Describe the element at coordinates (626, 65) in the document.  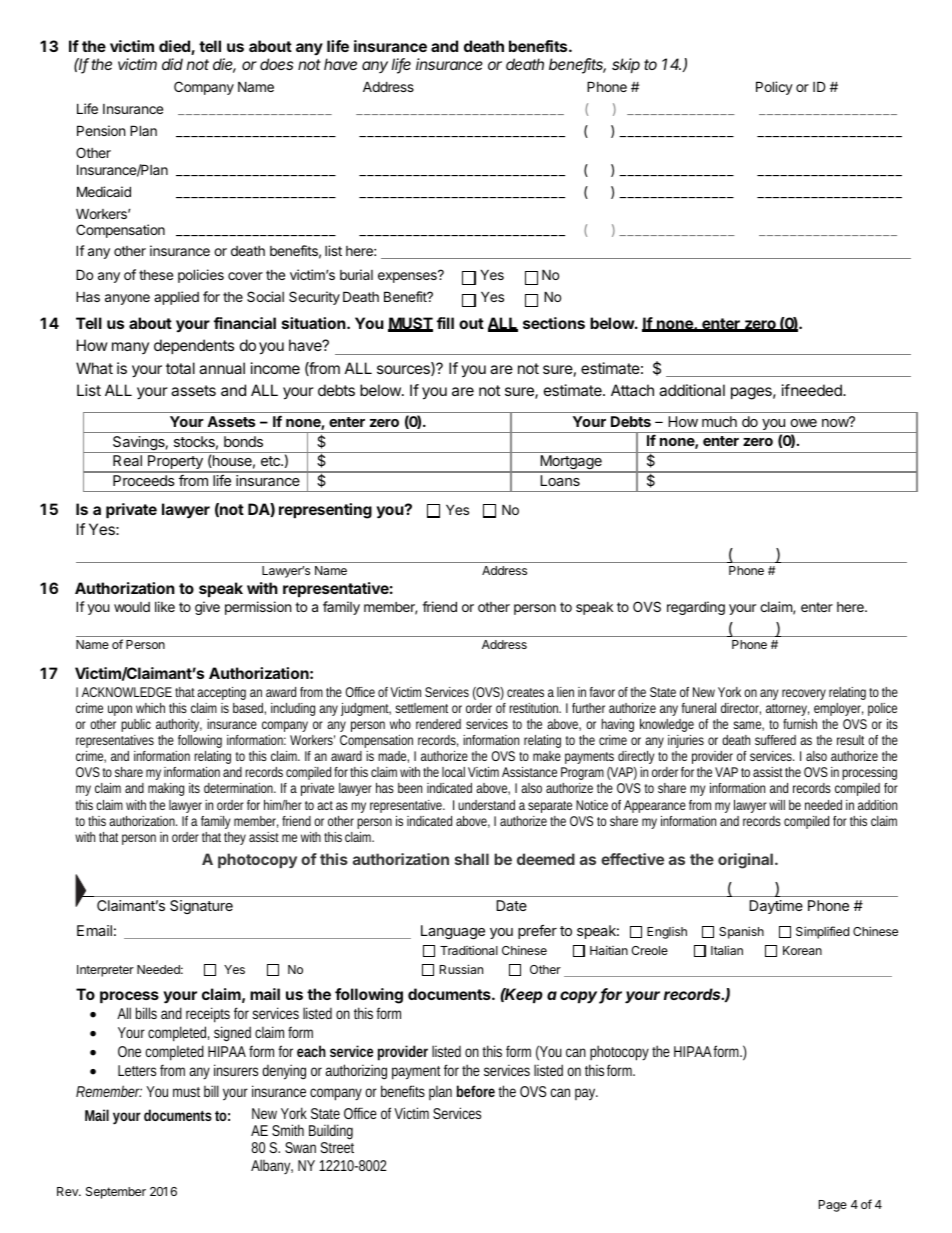
I see `skip` at that location.
